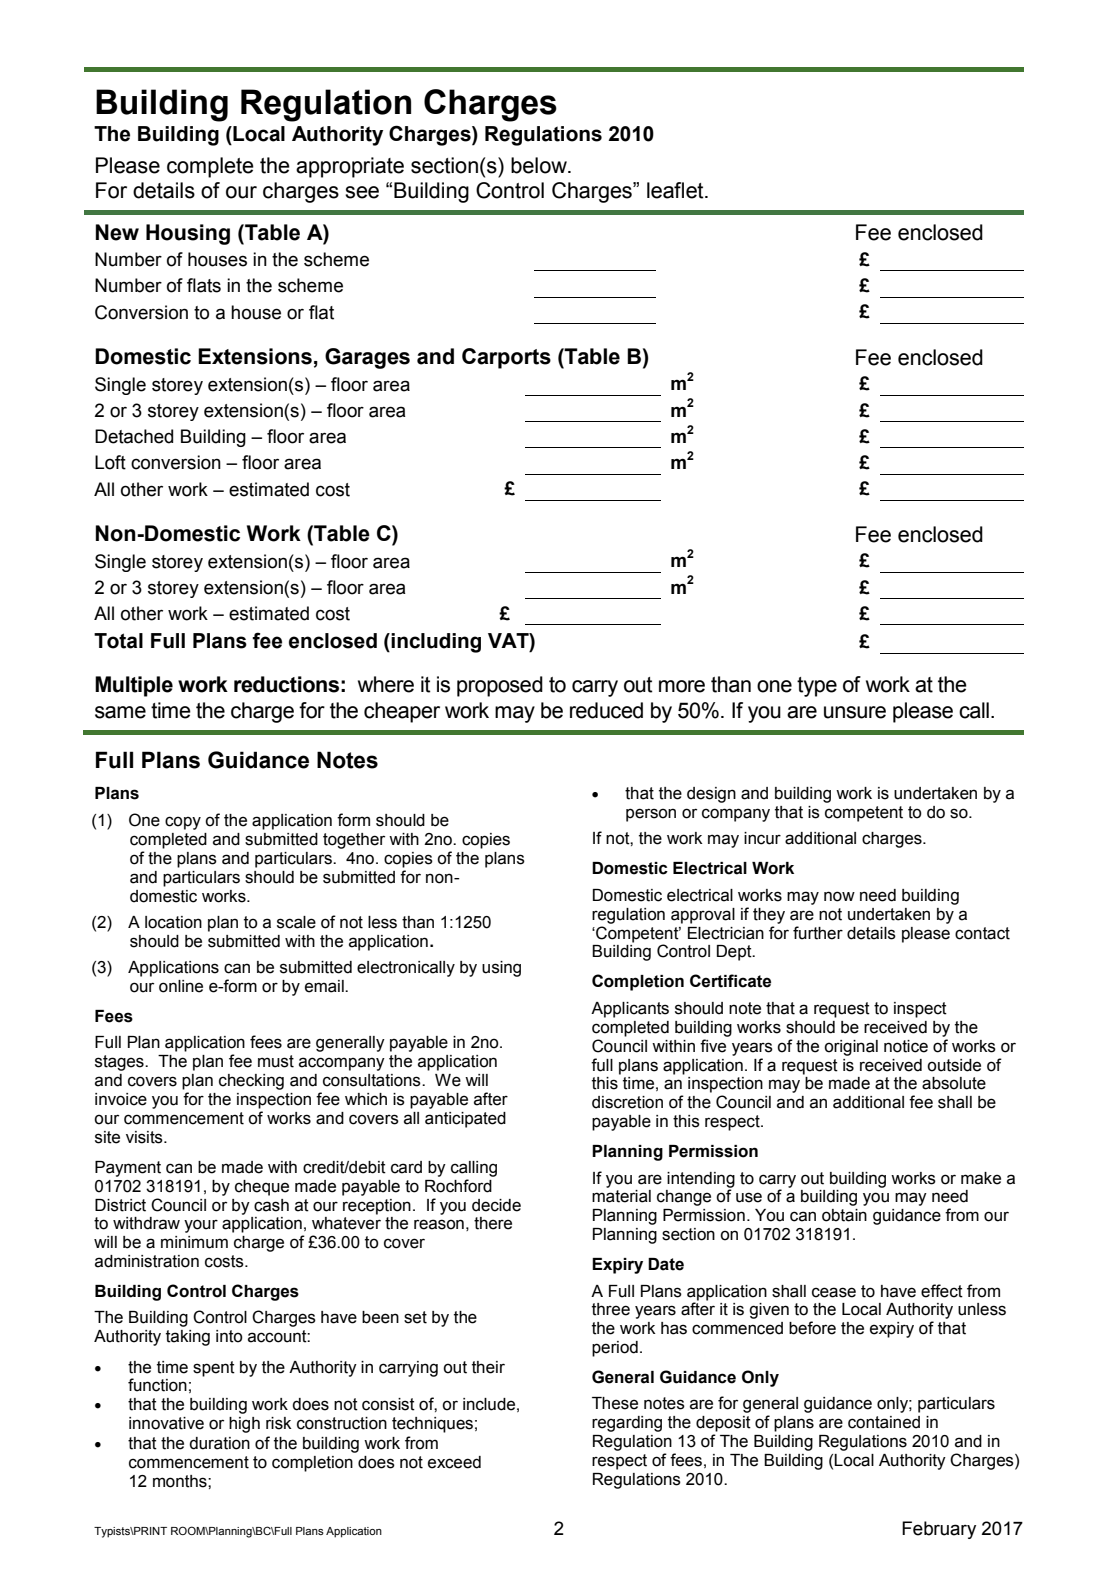  What do you see at coordinates (500, 686) in the screenshot?
I see `proposed` at bounding box center [500, 686].
